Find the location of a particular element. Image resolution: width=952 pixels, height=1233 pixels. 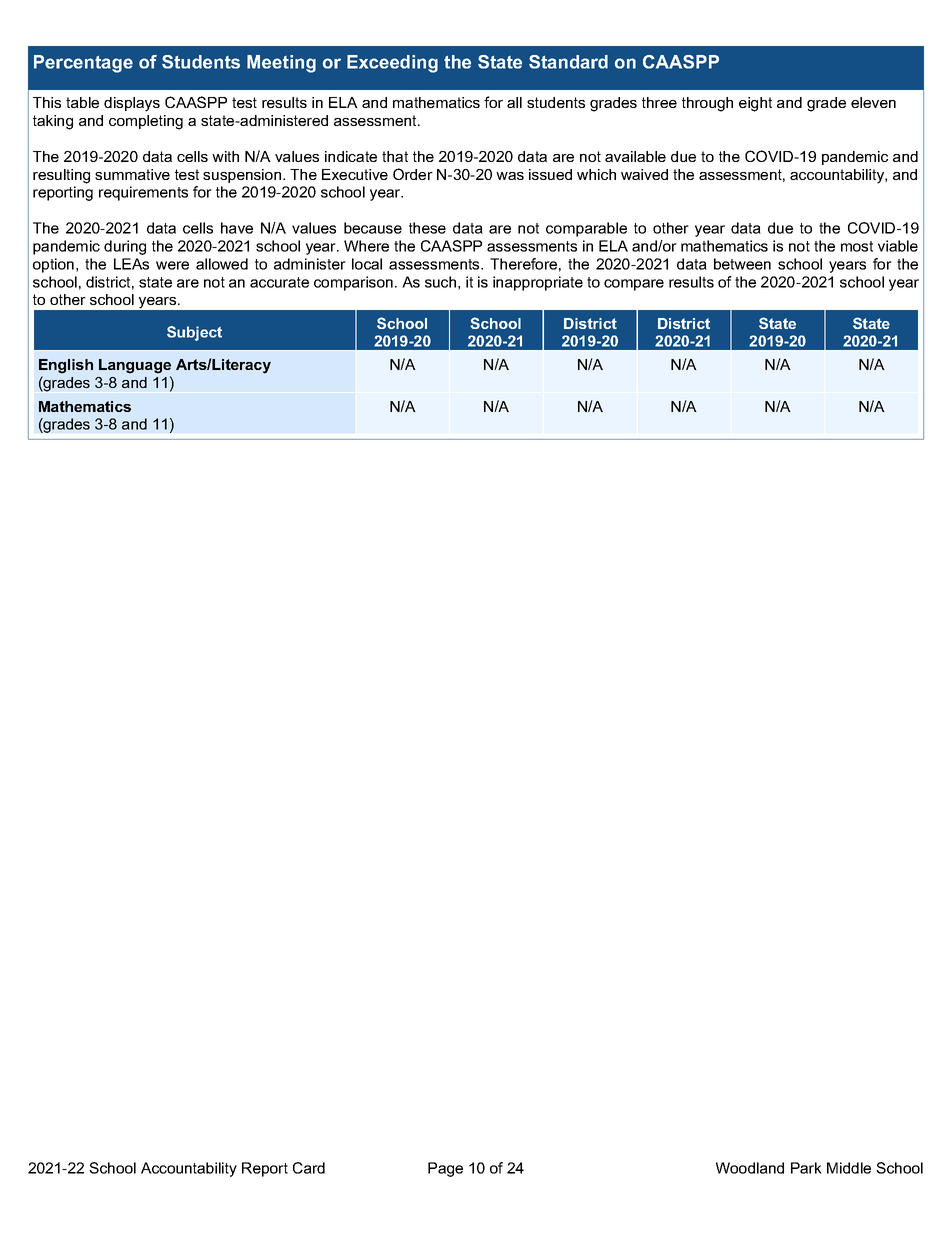

completing is located at coordinates (146, 122).
